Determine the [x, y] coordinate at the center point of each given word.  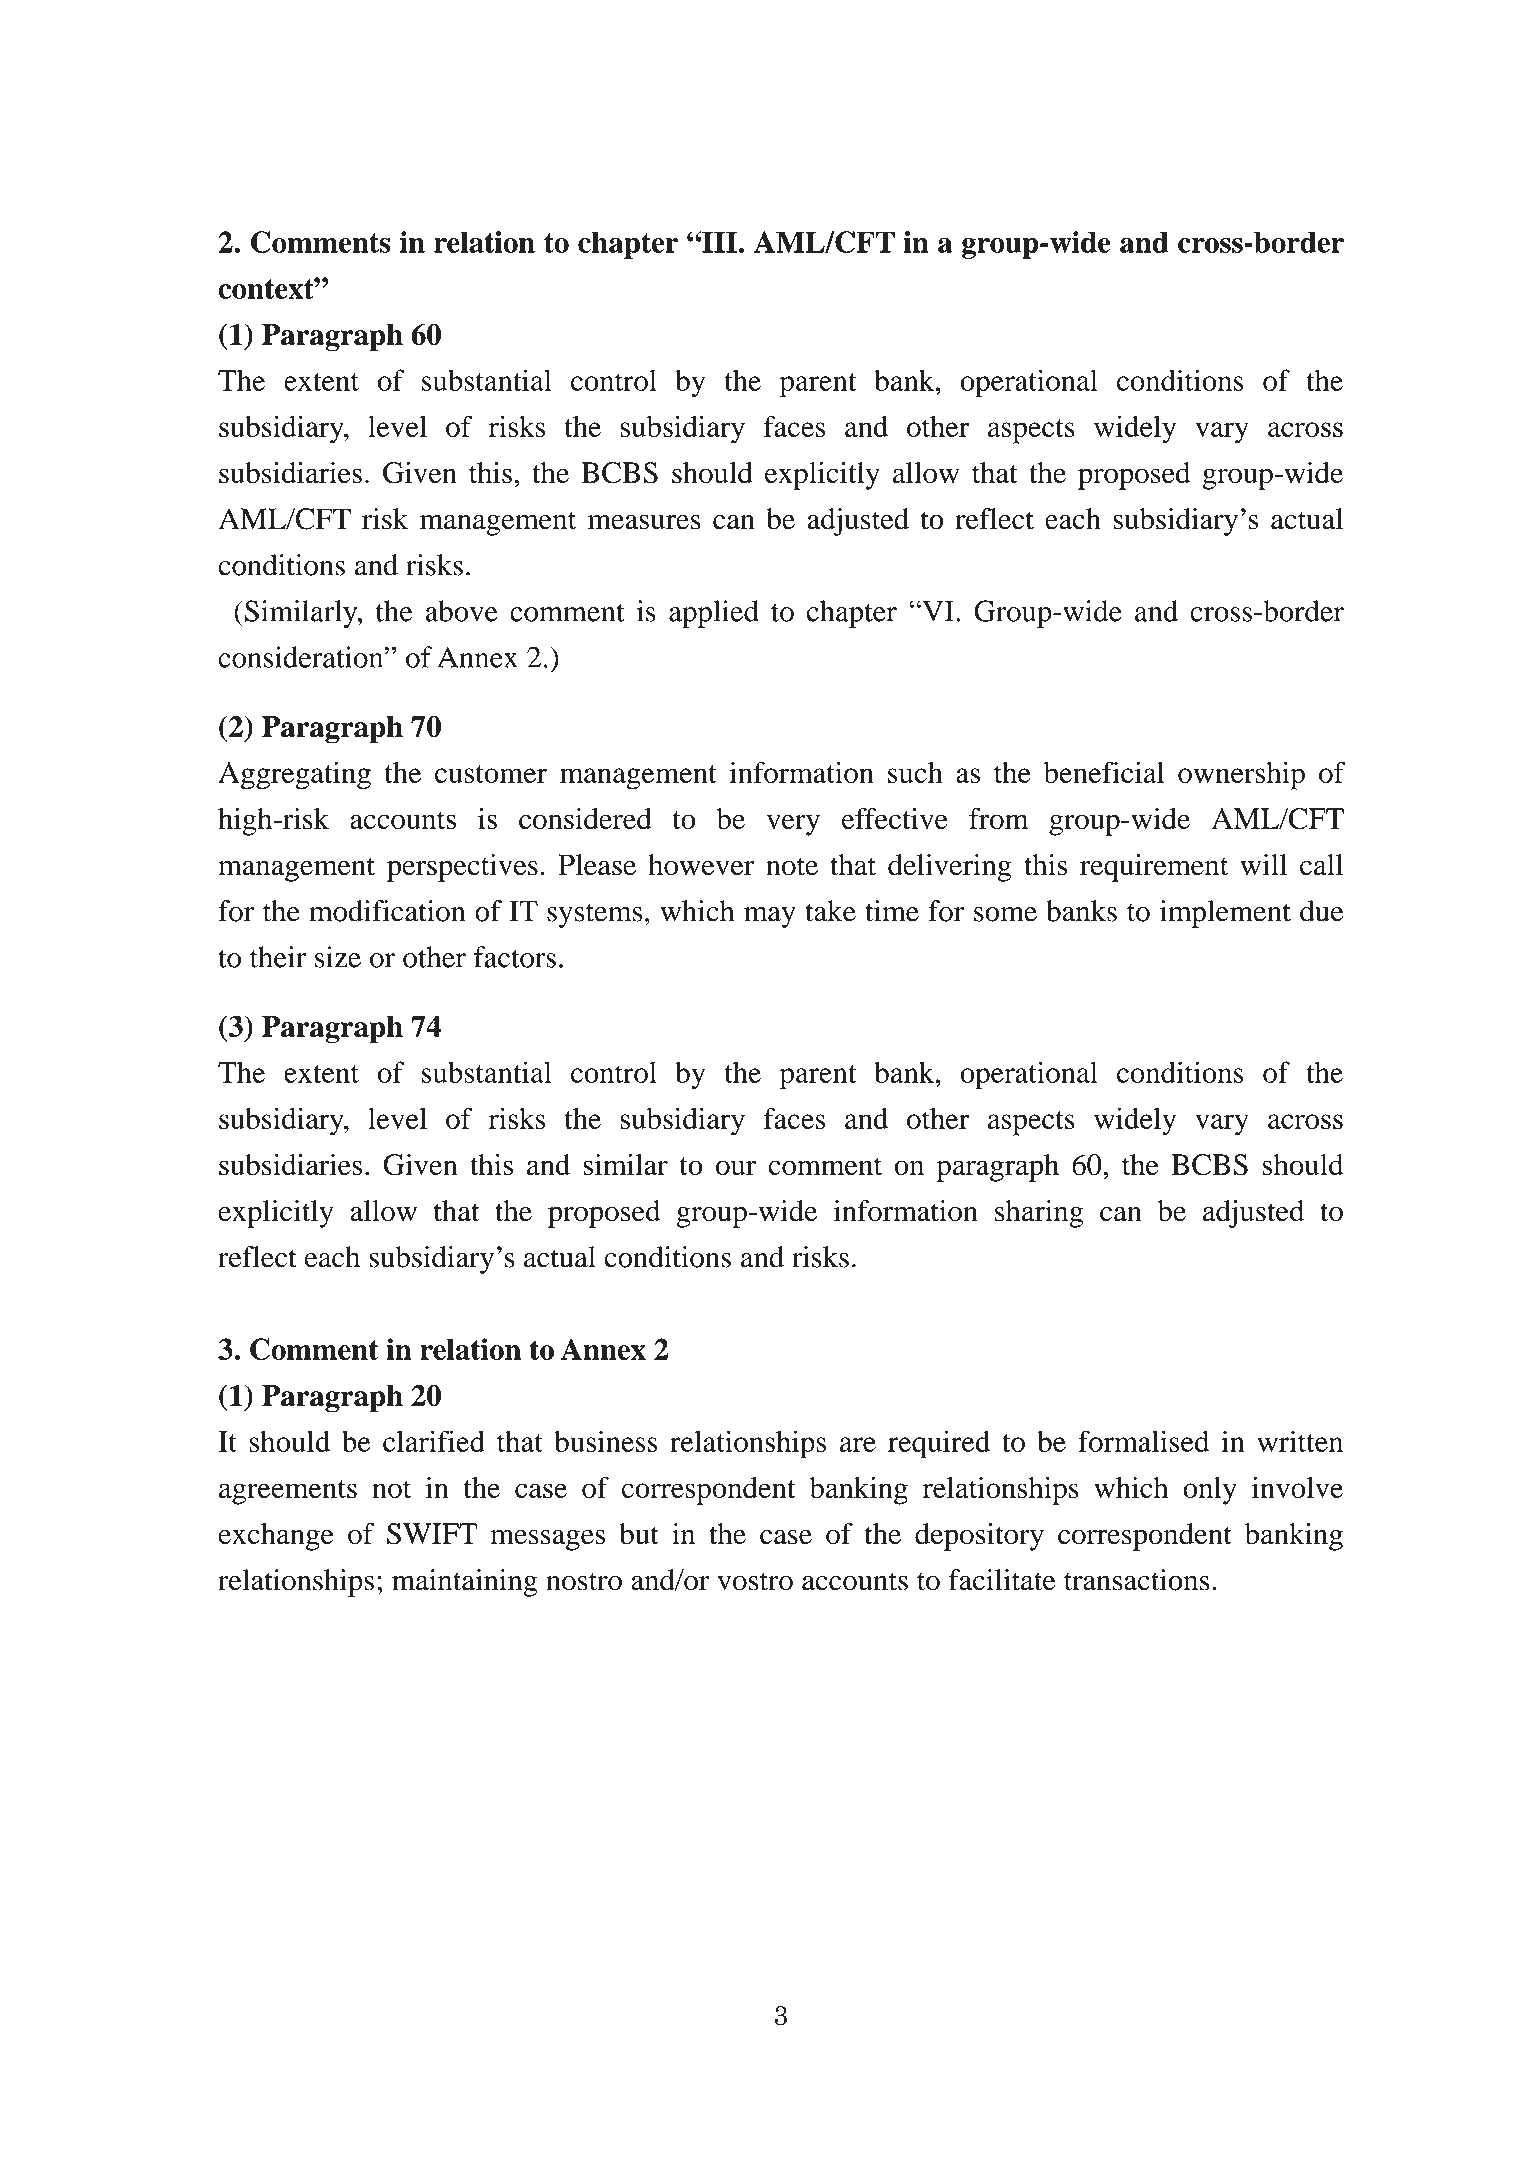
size [338, 957]
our [736, 1168]
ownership [1241, 775]
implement [1225, 914]
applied [714, 614]
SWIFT [432, 1534]
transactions [1137, 1580]
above [461, 611]
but [639, 1534]
